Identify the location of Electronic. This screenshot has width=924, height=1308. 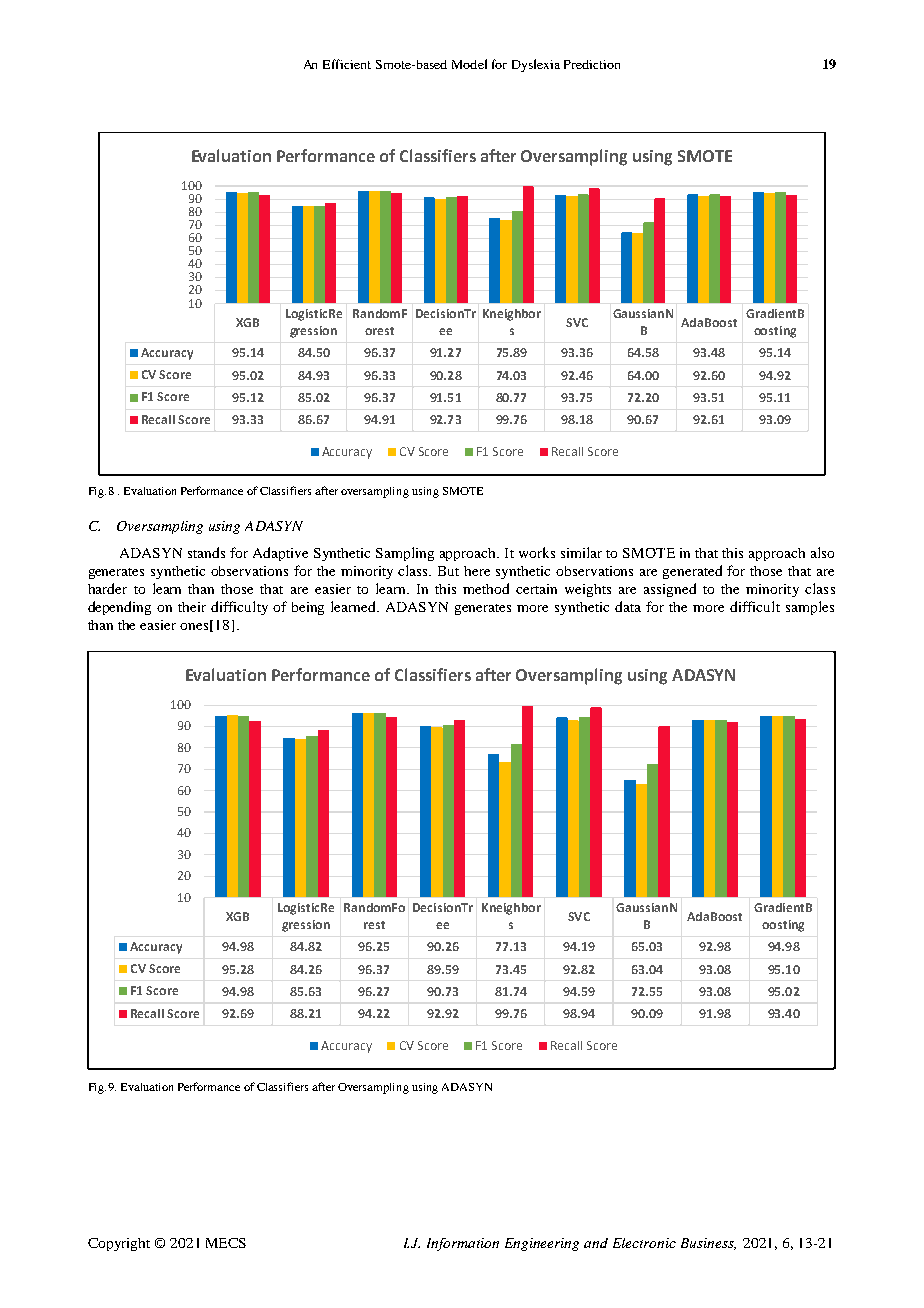
(644, 1243).
